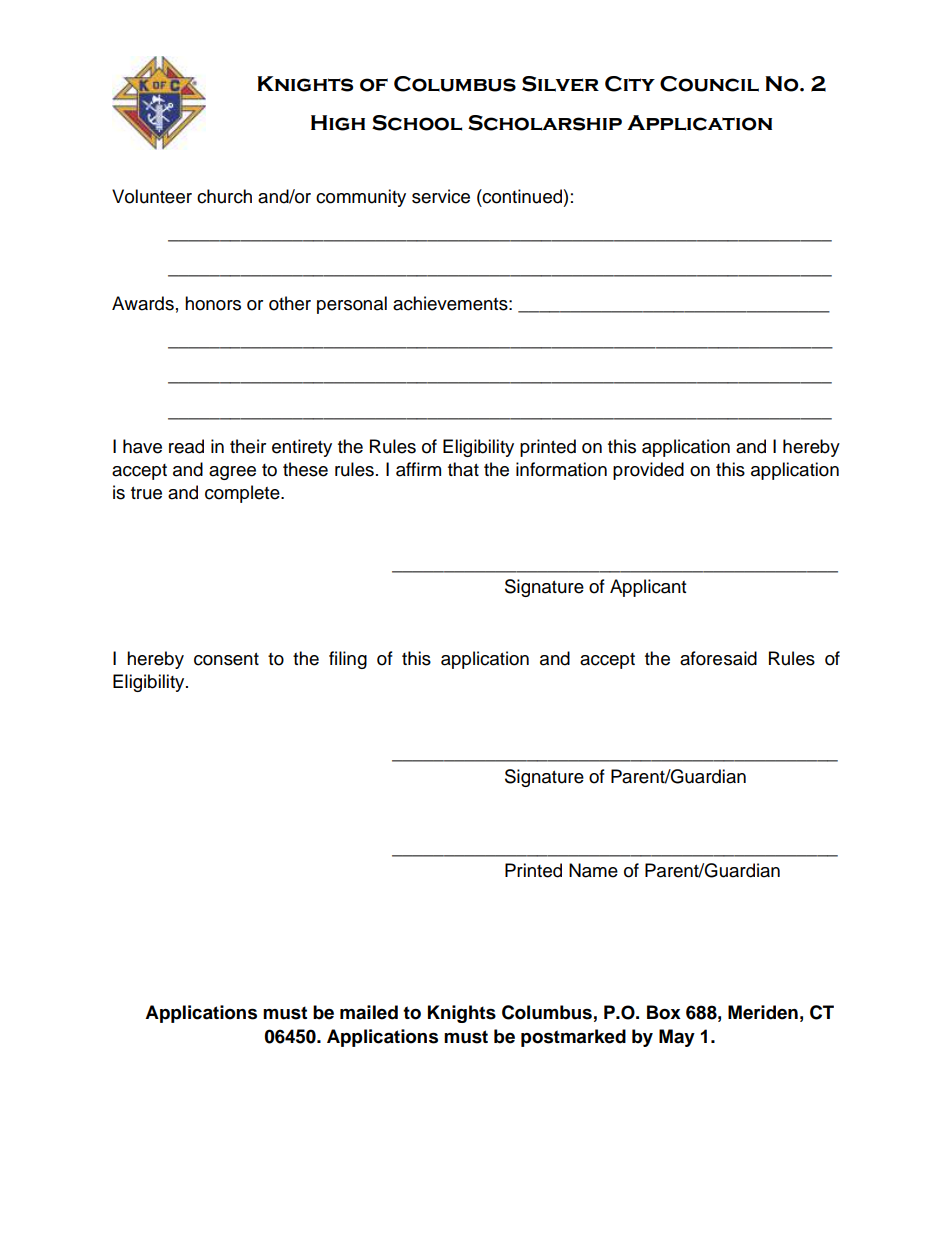 This page has height=1233, width=952. What do you see at coordinates (648, 588) in the page?
I see `Applicant` at bounding box center [648, 588].
